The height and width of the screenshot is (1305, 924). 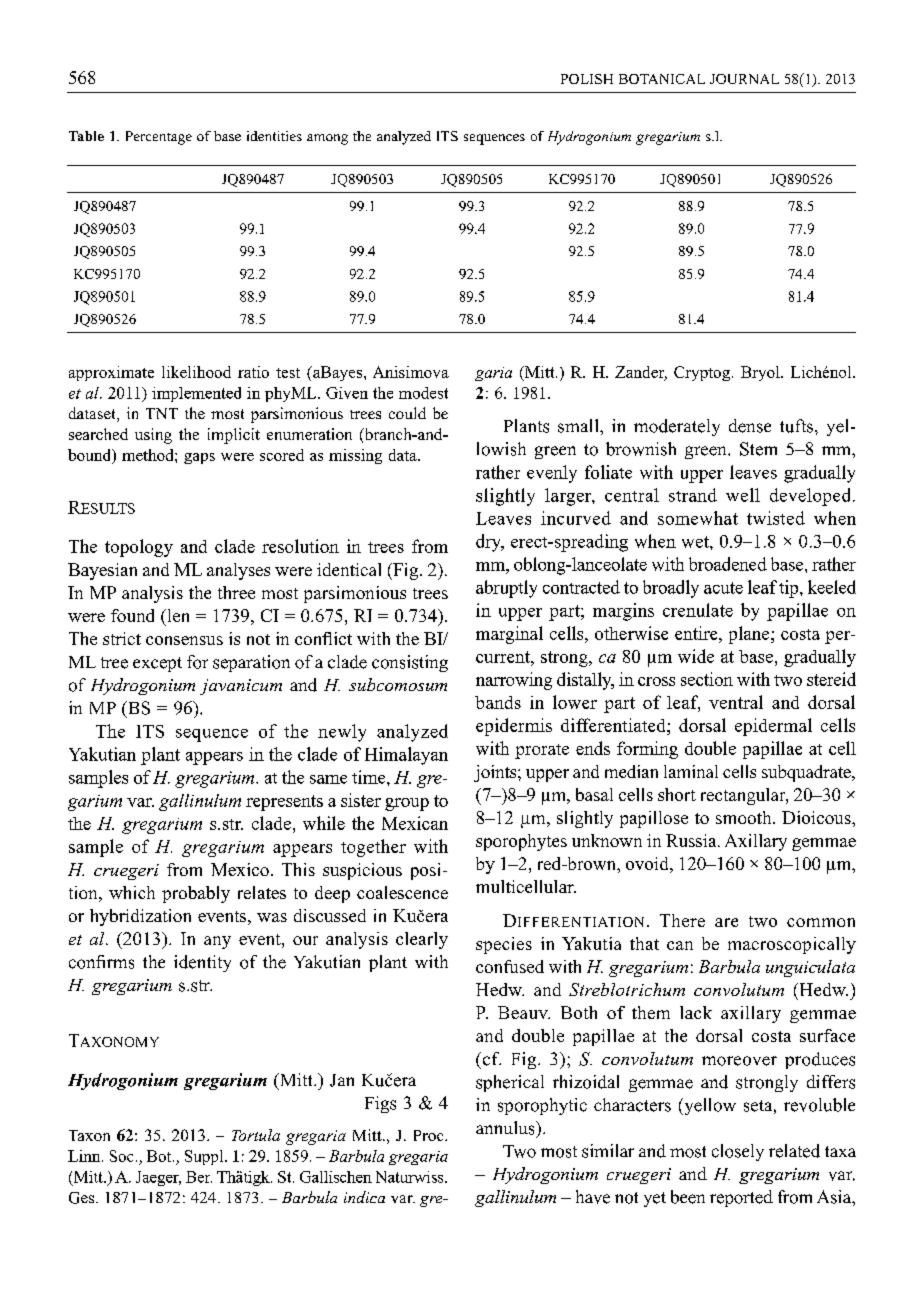 What do you see at coordinates (750, 635) in the screenshot?
I see `plane` at bounding box center [750, 635].
